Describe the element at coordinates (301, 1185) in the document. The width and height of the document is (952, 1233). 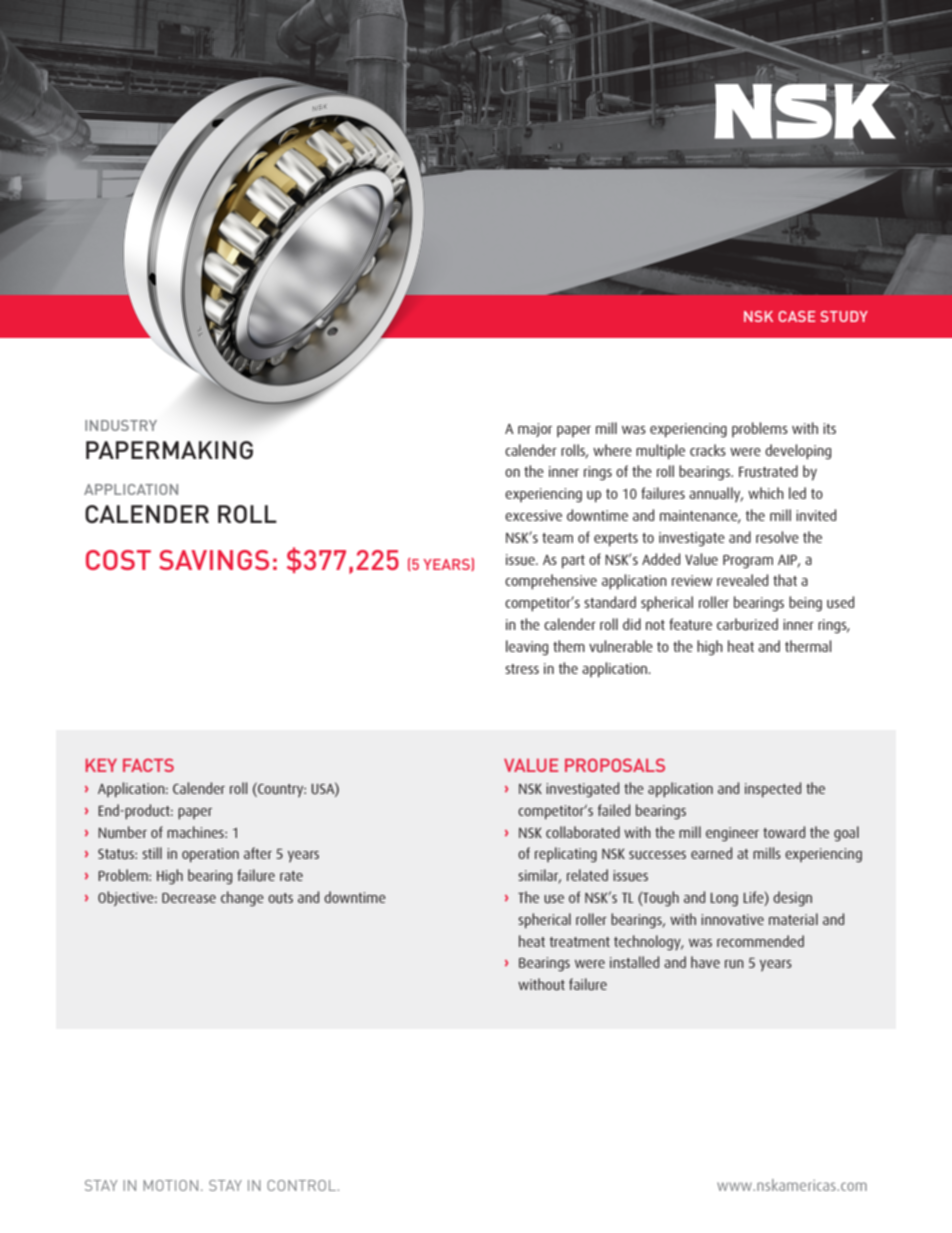
I see `CONTROL` at that location.
